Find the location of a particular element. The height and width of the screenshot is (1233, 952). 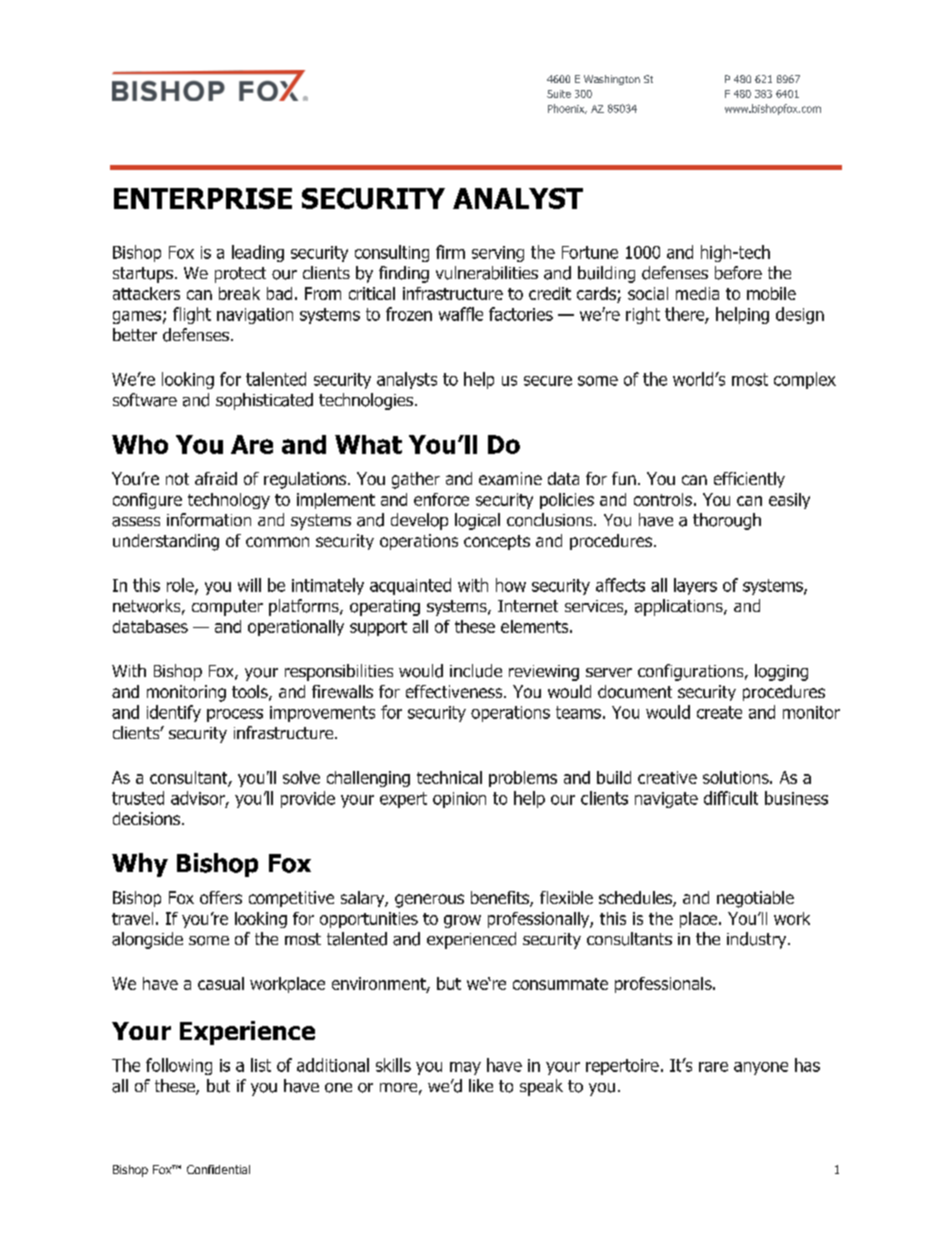

Suite is located at coordinates (559, 94).
